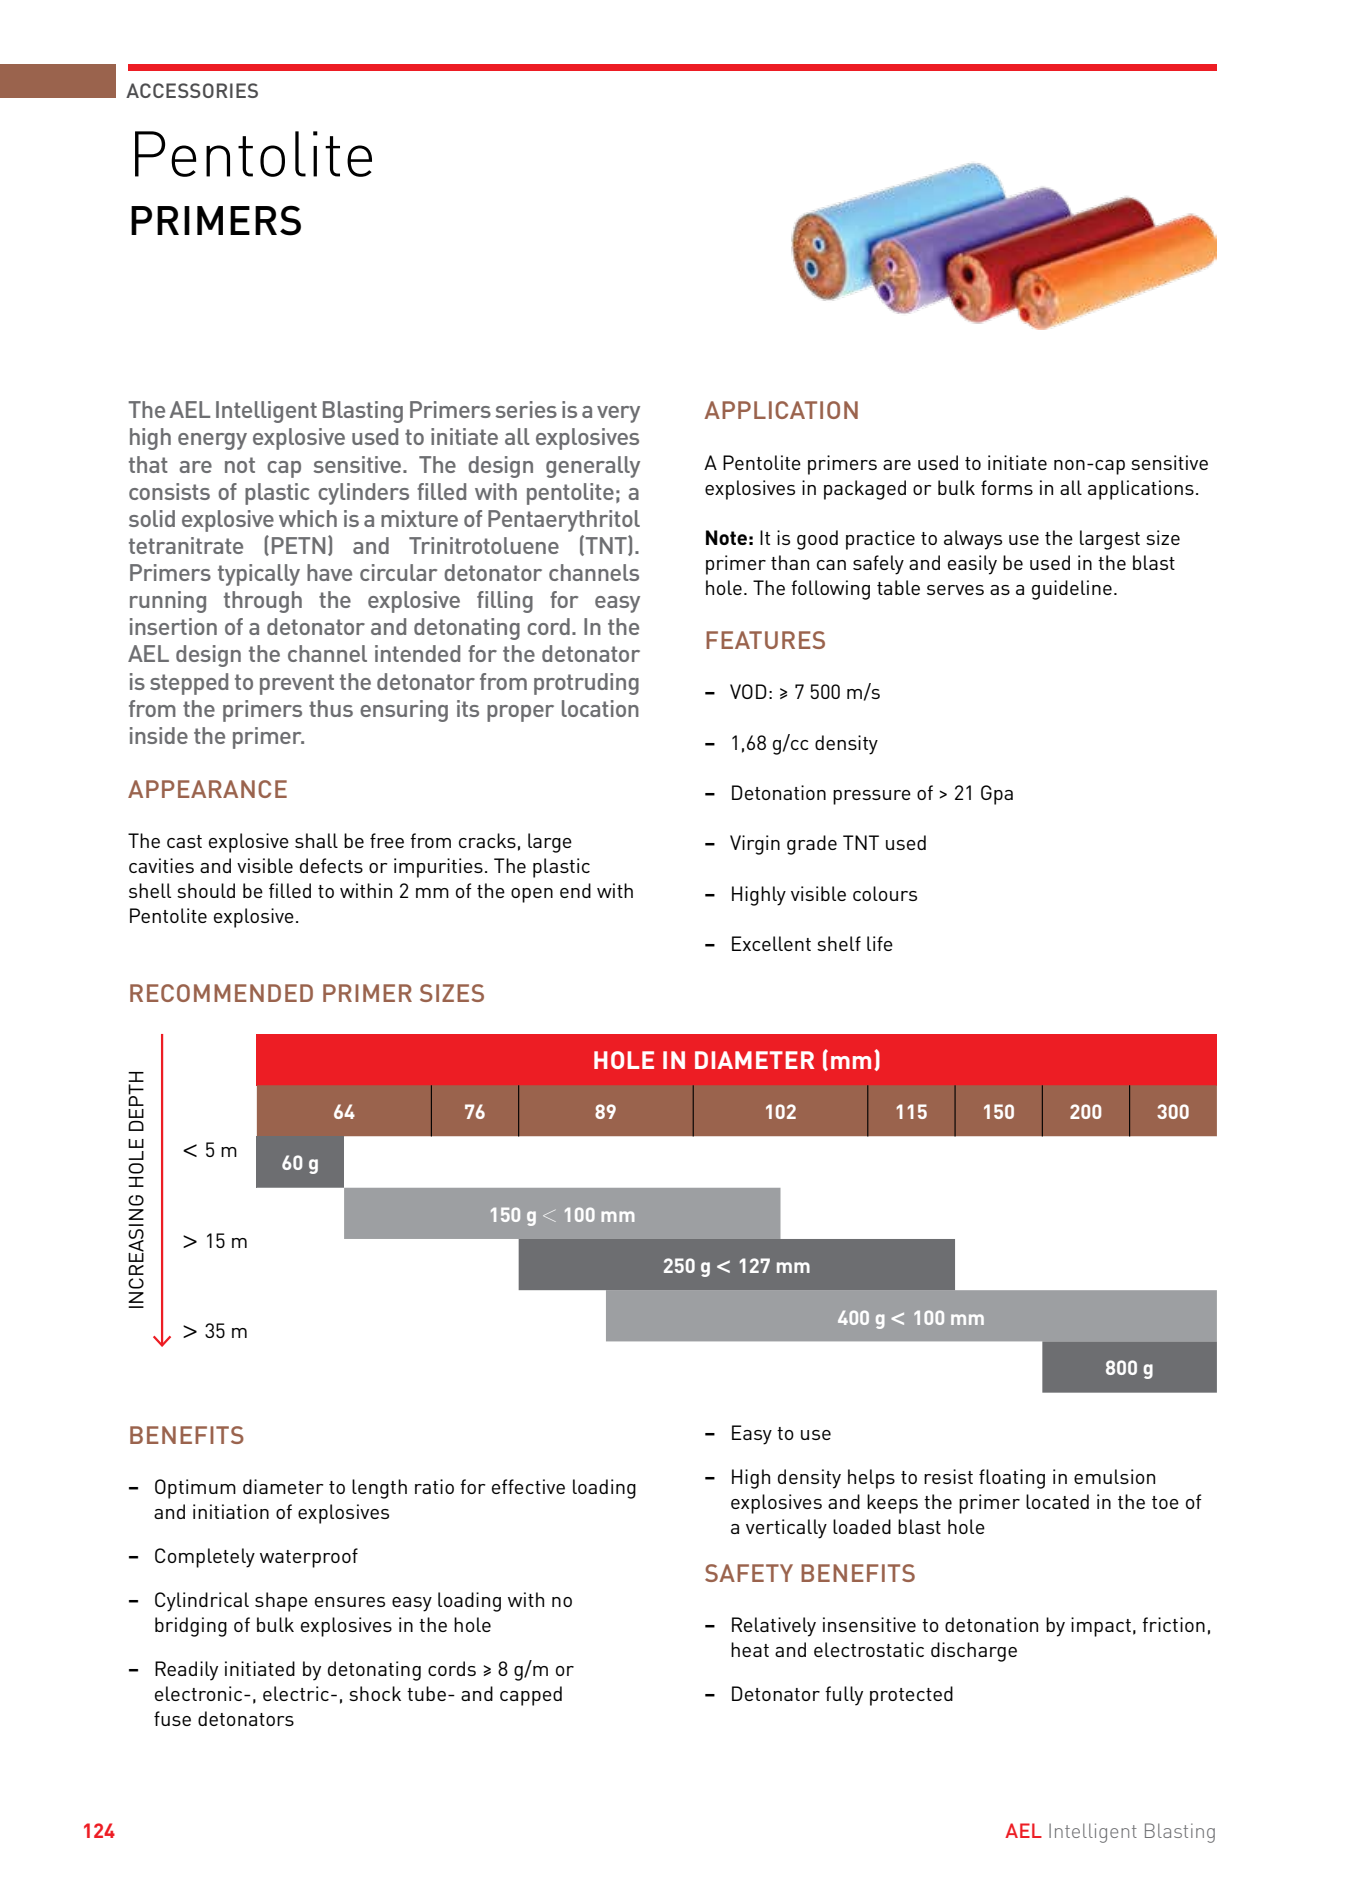  Describe the element at coordinates (192, 90) in the image. I see `ACCESSORIES` at that location.
